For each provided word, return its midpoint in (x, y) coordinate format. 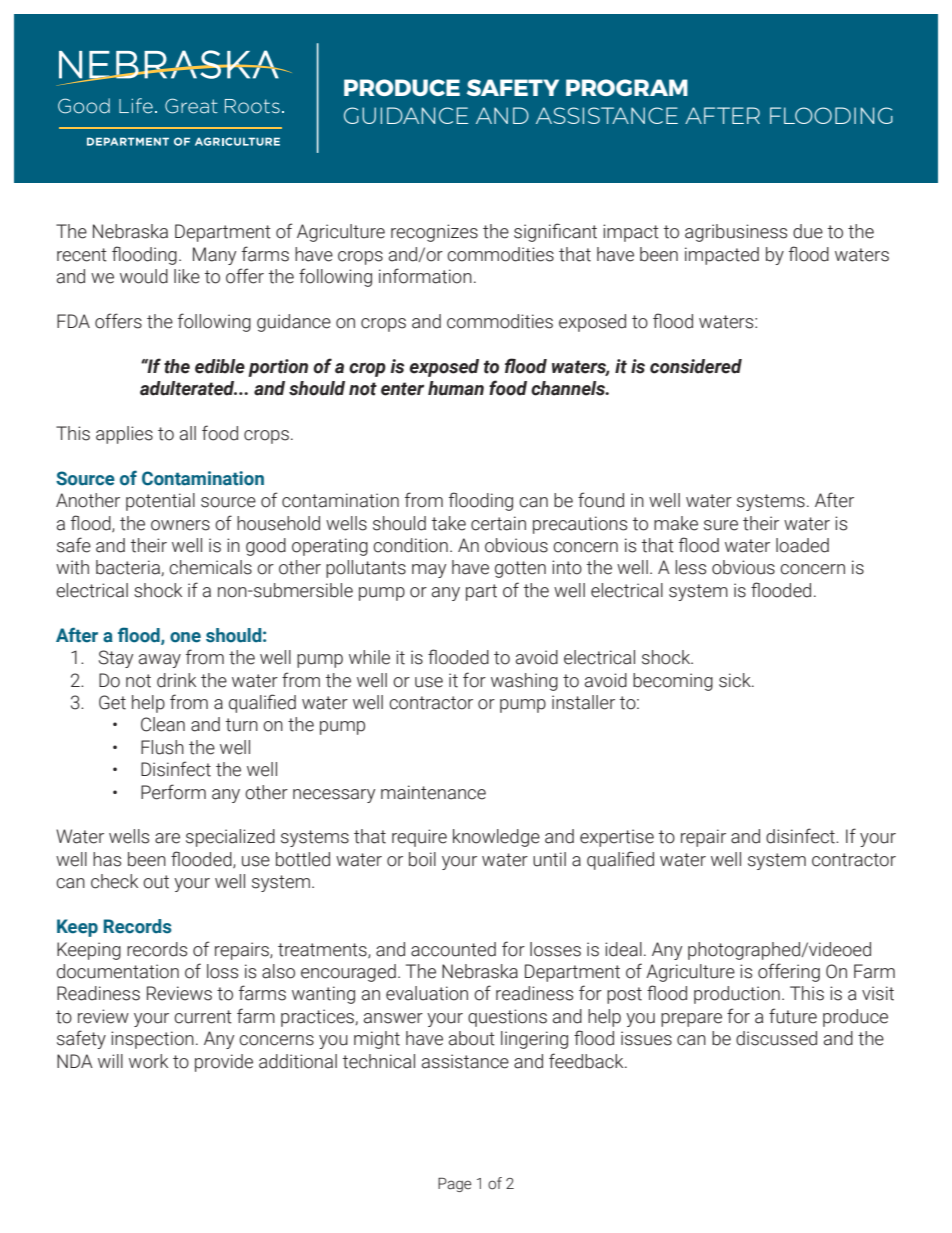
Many (214, 256)
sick (736, 680)
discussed (776, 1038)
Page (455, 1184)
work (148, 1061)
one (185, 637)
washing (524, 682)
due (808, 231)
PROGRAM (627, 87)
